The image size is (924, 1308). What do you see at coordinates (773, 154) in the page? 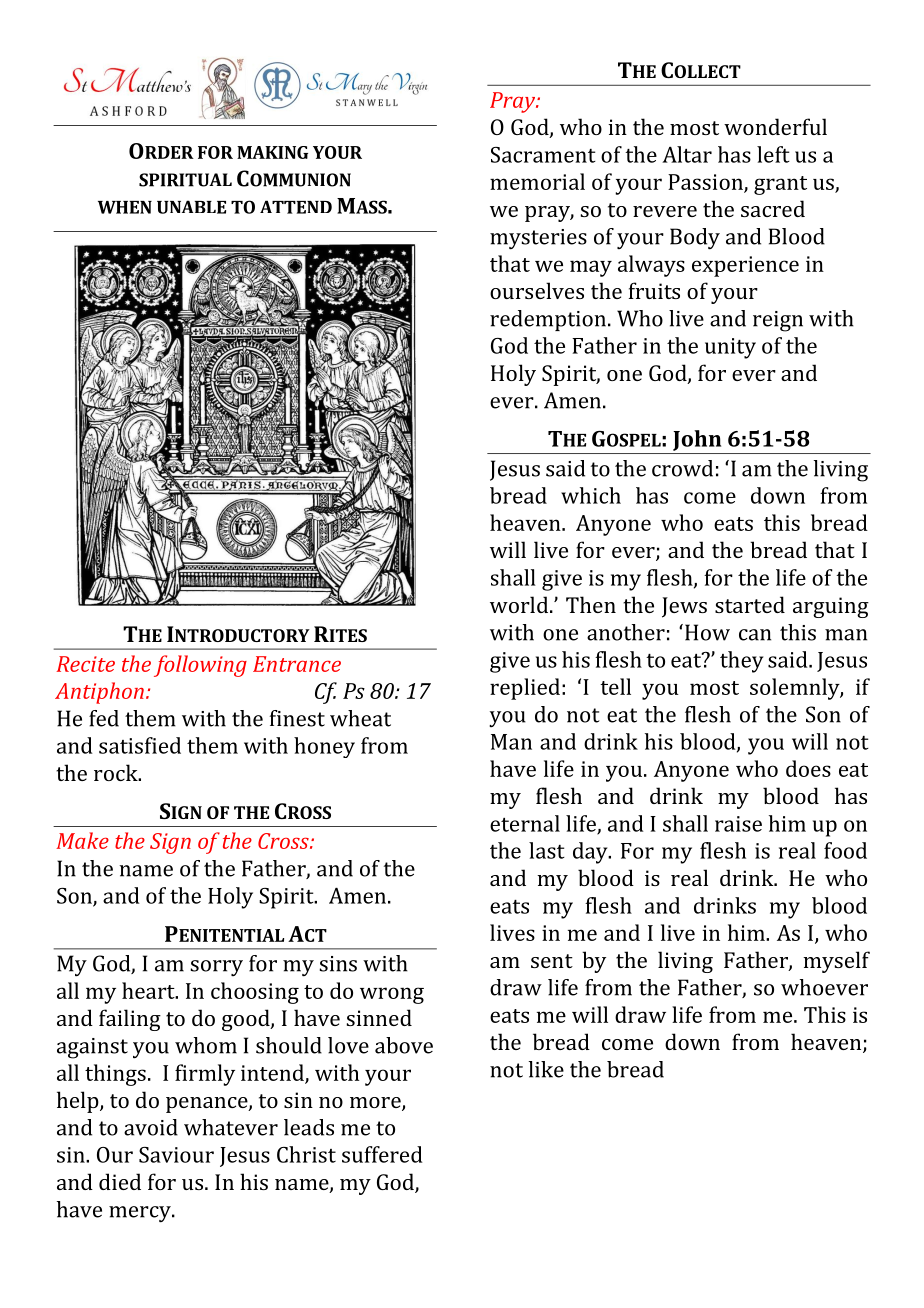
I see `left` at bounding box center [773, 154].
